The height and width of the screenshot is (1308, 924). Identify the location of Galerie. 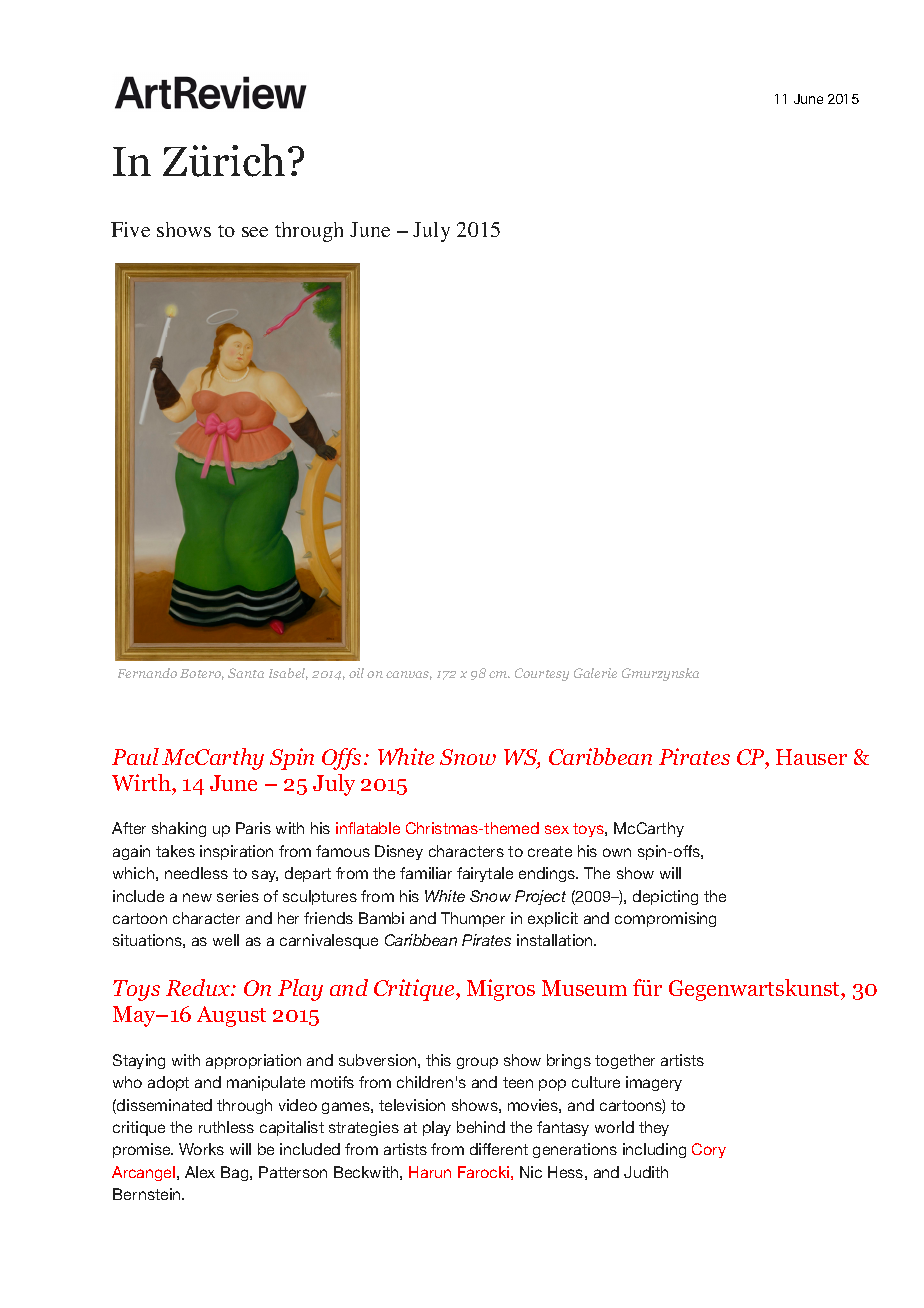
(595, 673).
